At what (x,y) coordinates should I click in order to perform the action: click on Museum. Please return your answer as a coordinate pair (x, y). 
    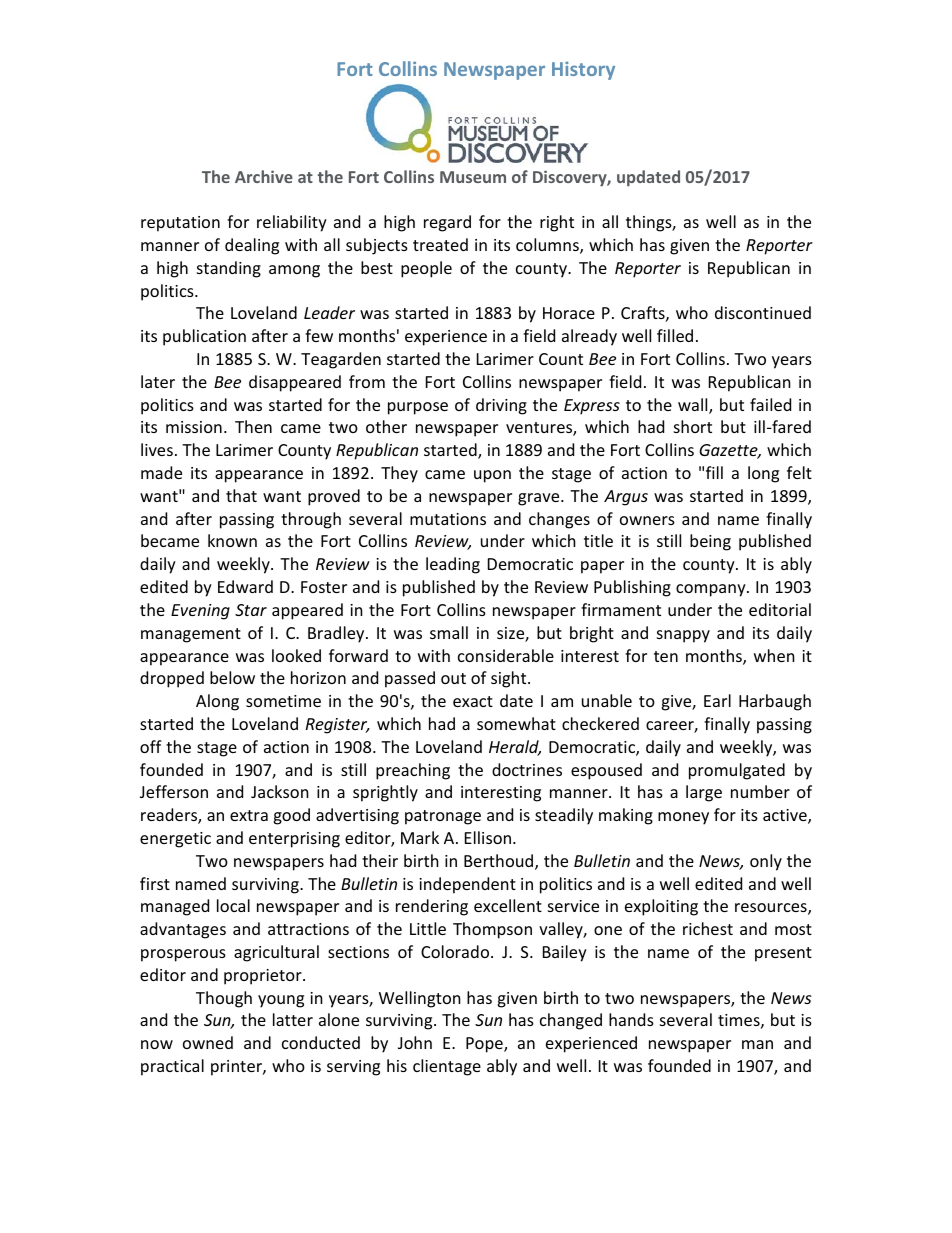
    Looking at the image, I should click on (473, 177).
